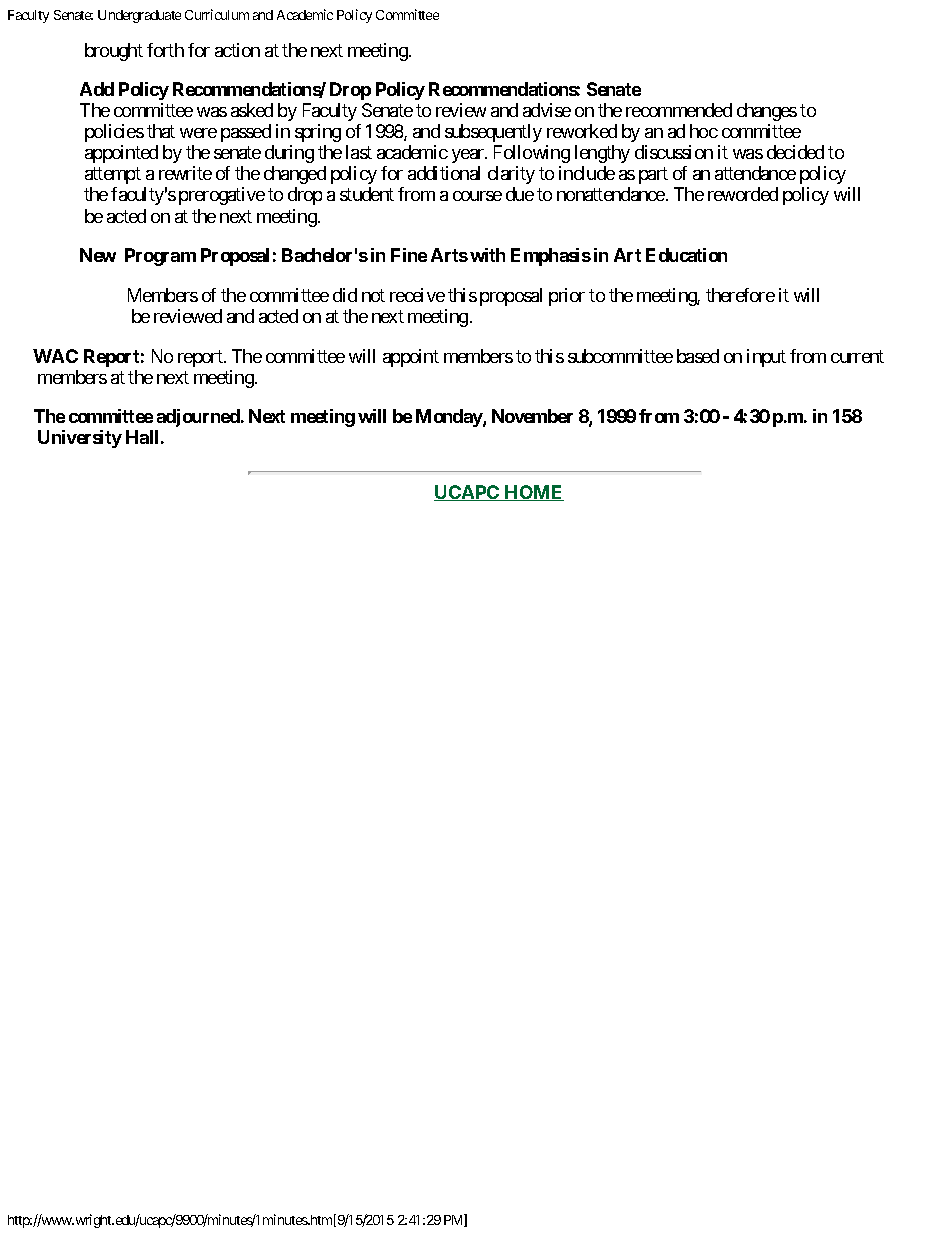  What do you see at coordinates (161, 131) in the screenshot?
I see `that` at bounding box center [161, 131].
